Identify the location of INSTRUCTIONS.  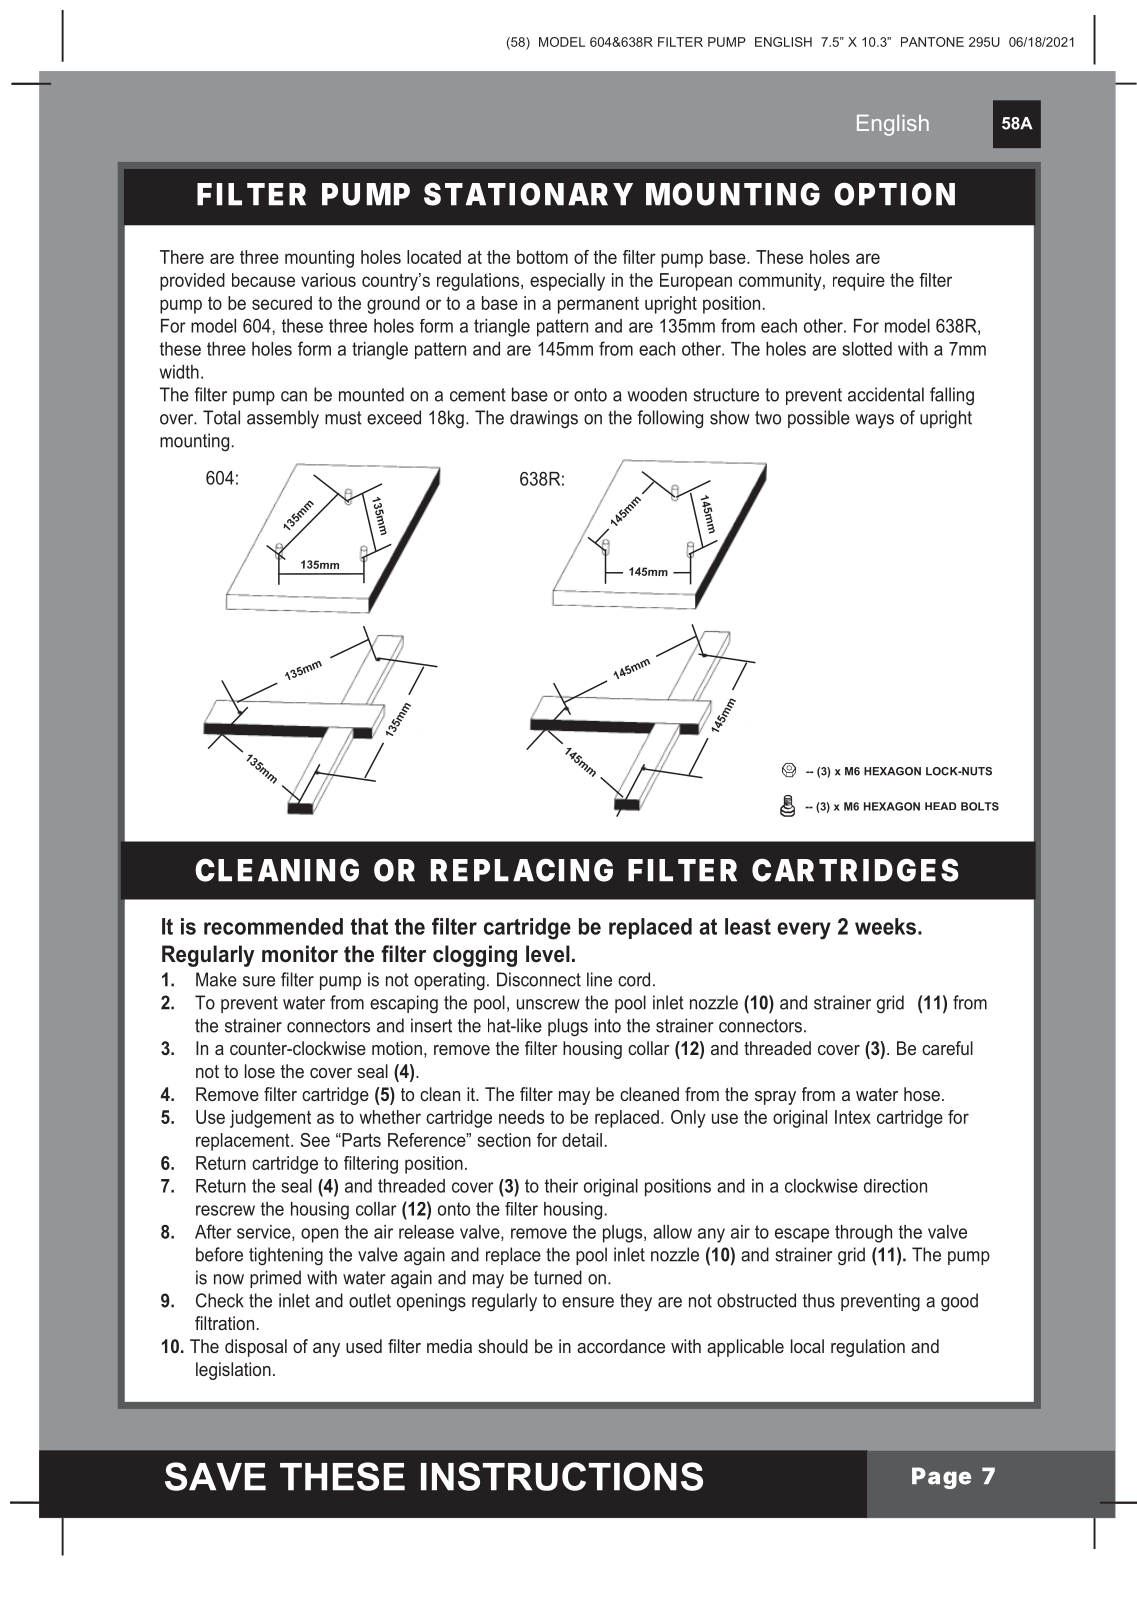
(562, 1476).
